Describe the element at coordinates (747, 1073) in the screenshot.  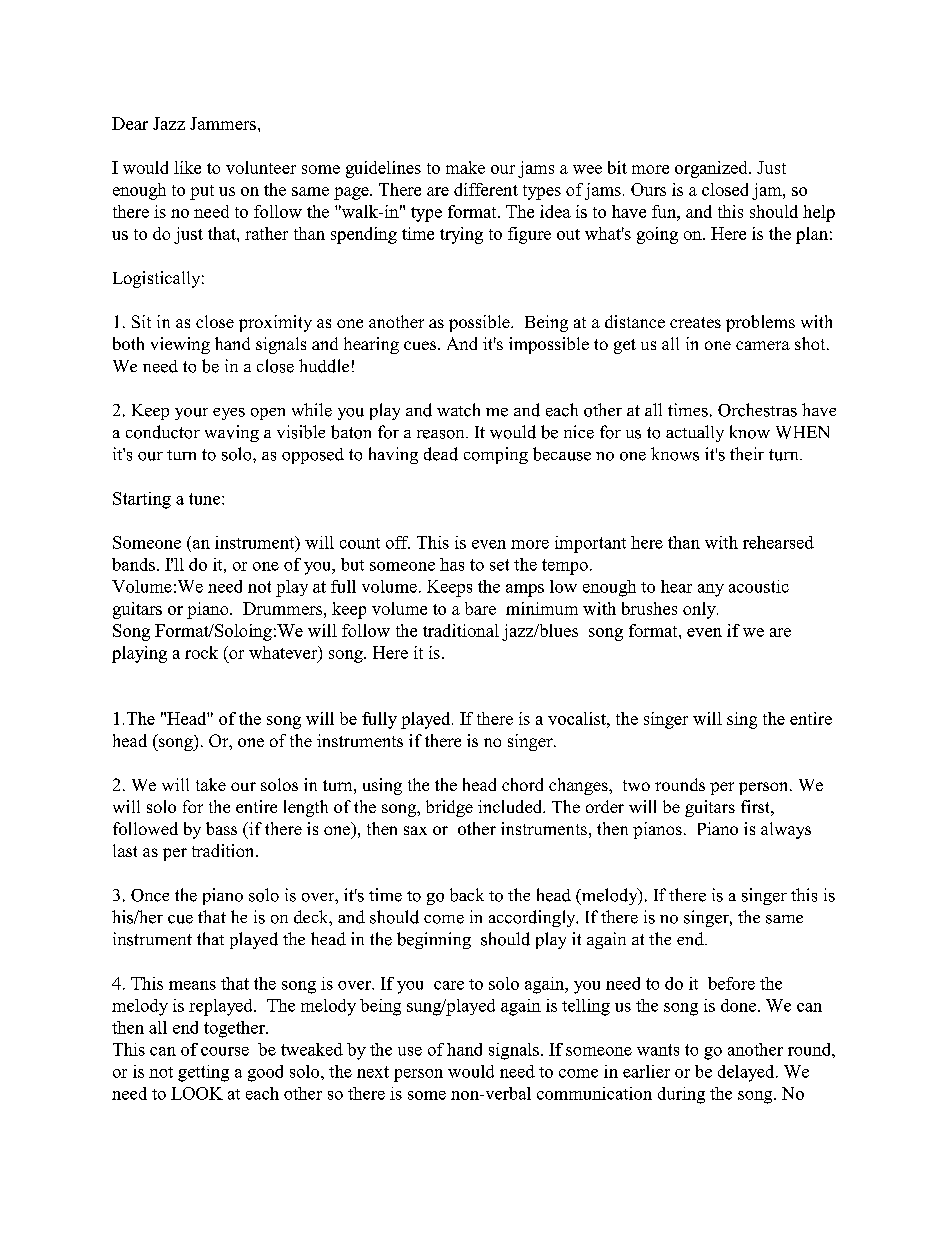
I see `delayed` at that location.
